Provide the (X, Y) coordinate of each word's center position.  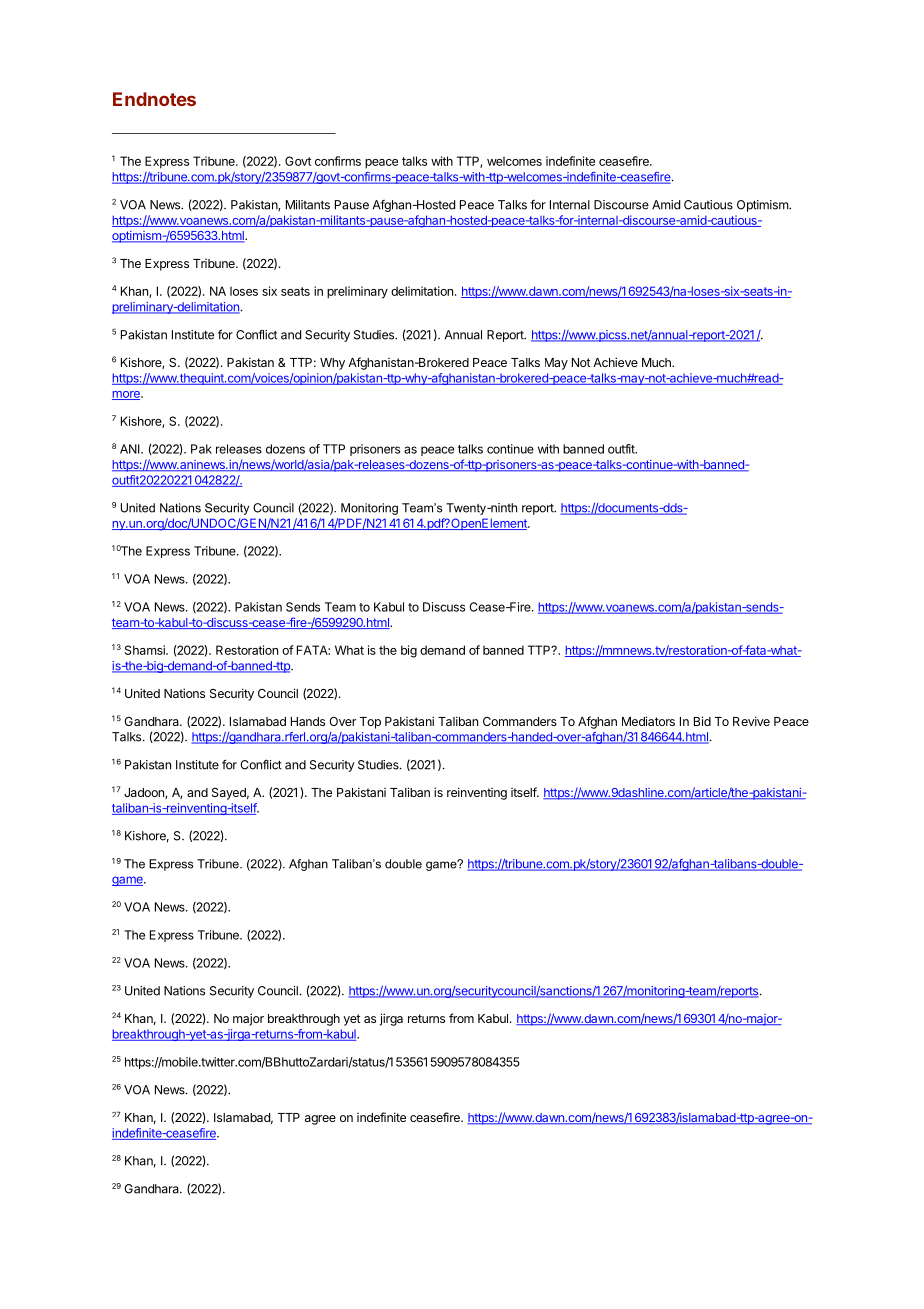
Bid (702, 721)
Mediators (648, 721)
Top (370, 723)
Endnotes (154, 99)
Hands (308, 721)
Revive (751, 721)
